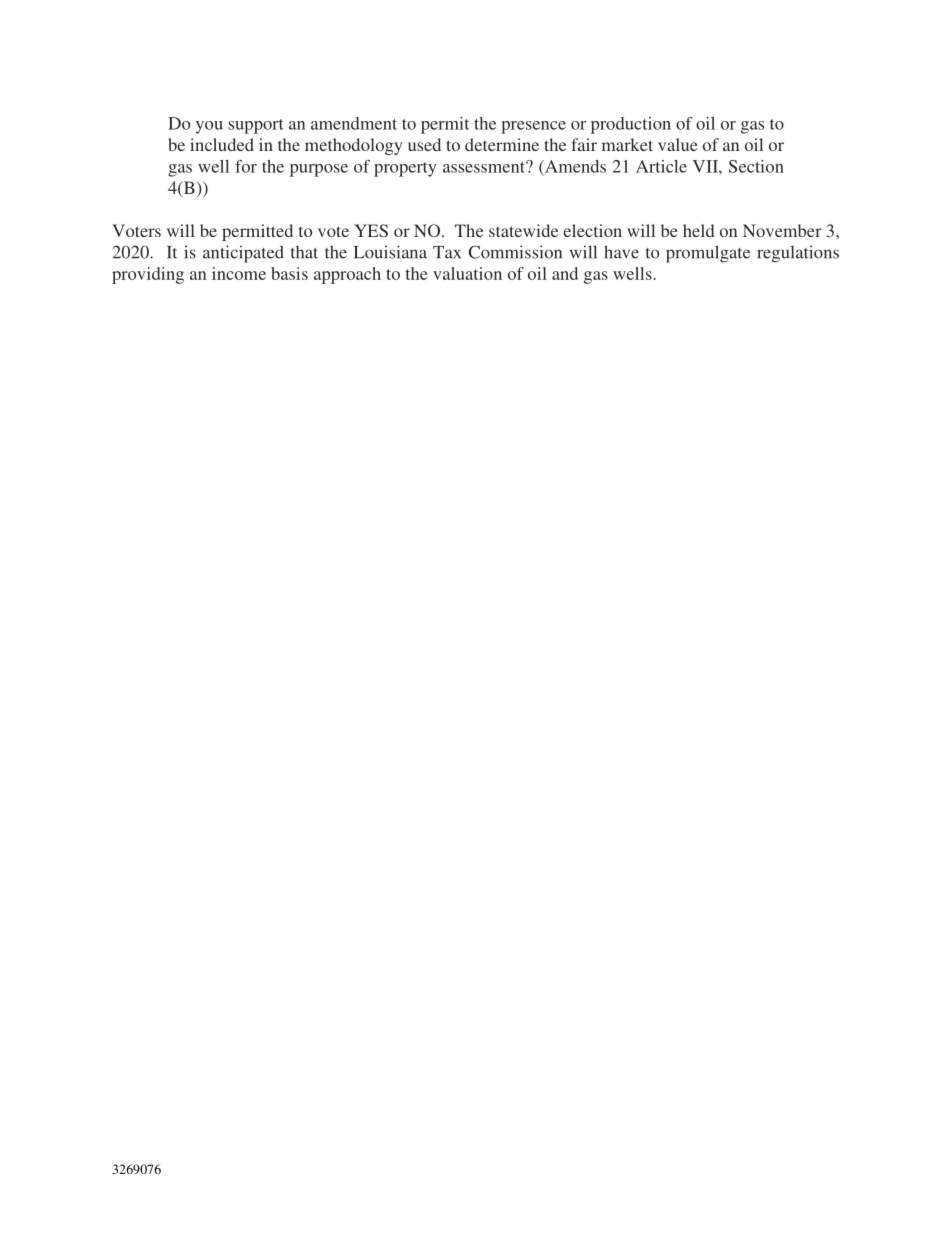 The height and width of the screenshot is (1233, 952). What do you see at coordinates (209, 127) in the screenshot?
I see `you` at bounding box center [209, 127].
